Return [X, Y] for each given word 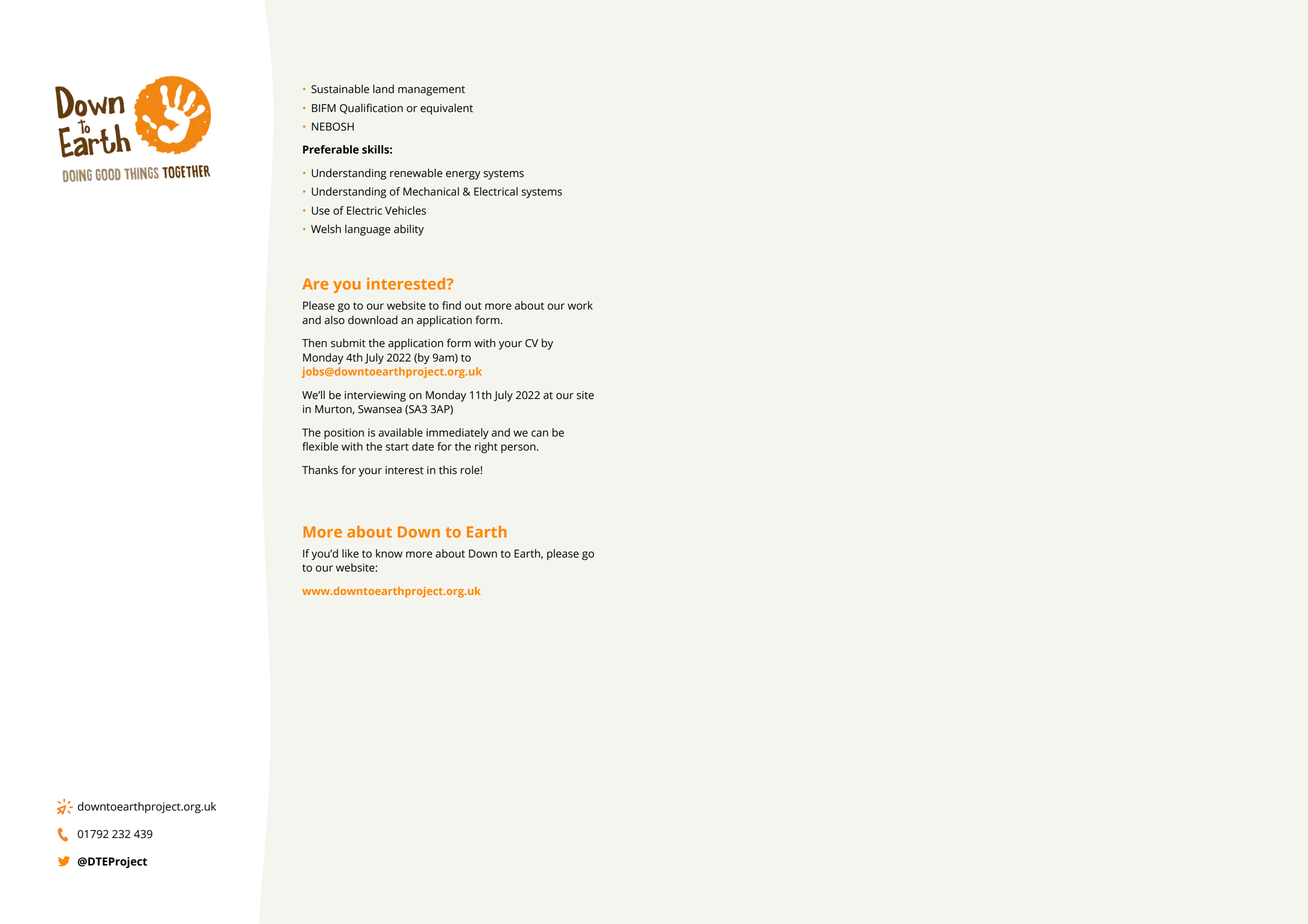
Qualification [371, 108]
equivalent [446, 109]
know [389, 553]
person [519, 448]
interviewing [375, 396]
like [350, 553]
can [539, 433]
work [580, 305]
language [368, 230]
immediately [457, 433]
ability [409, 230]
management [431, 91]
